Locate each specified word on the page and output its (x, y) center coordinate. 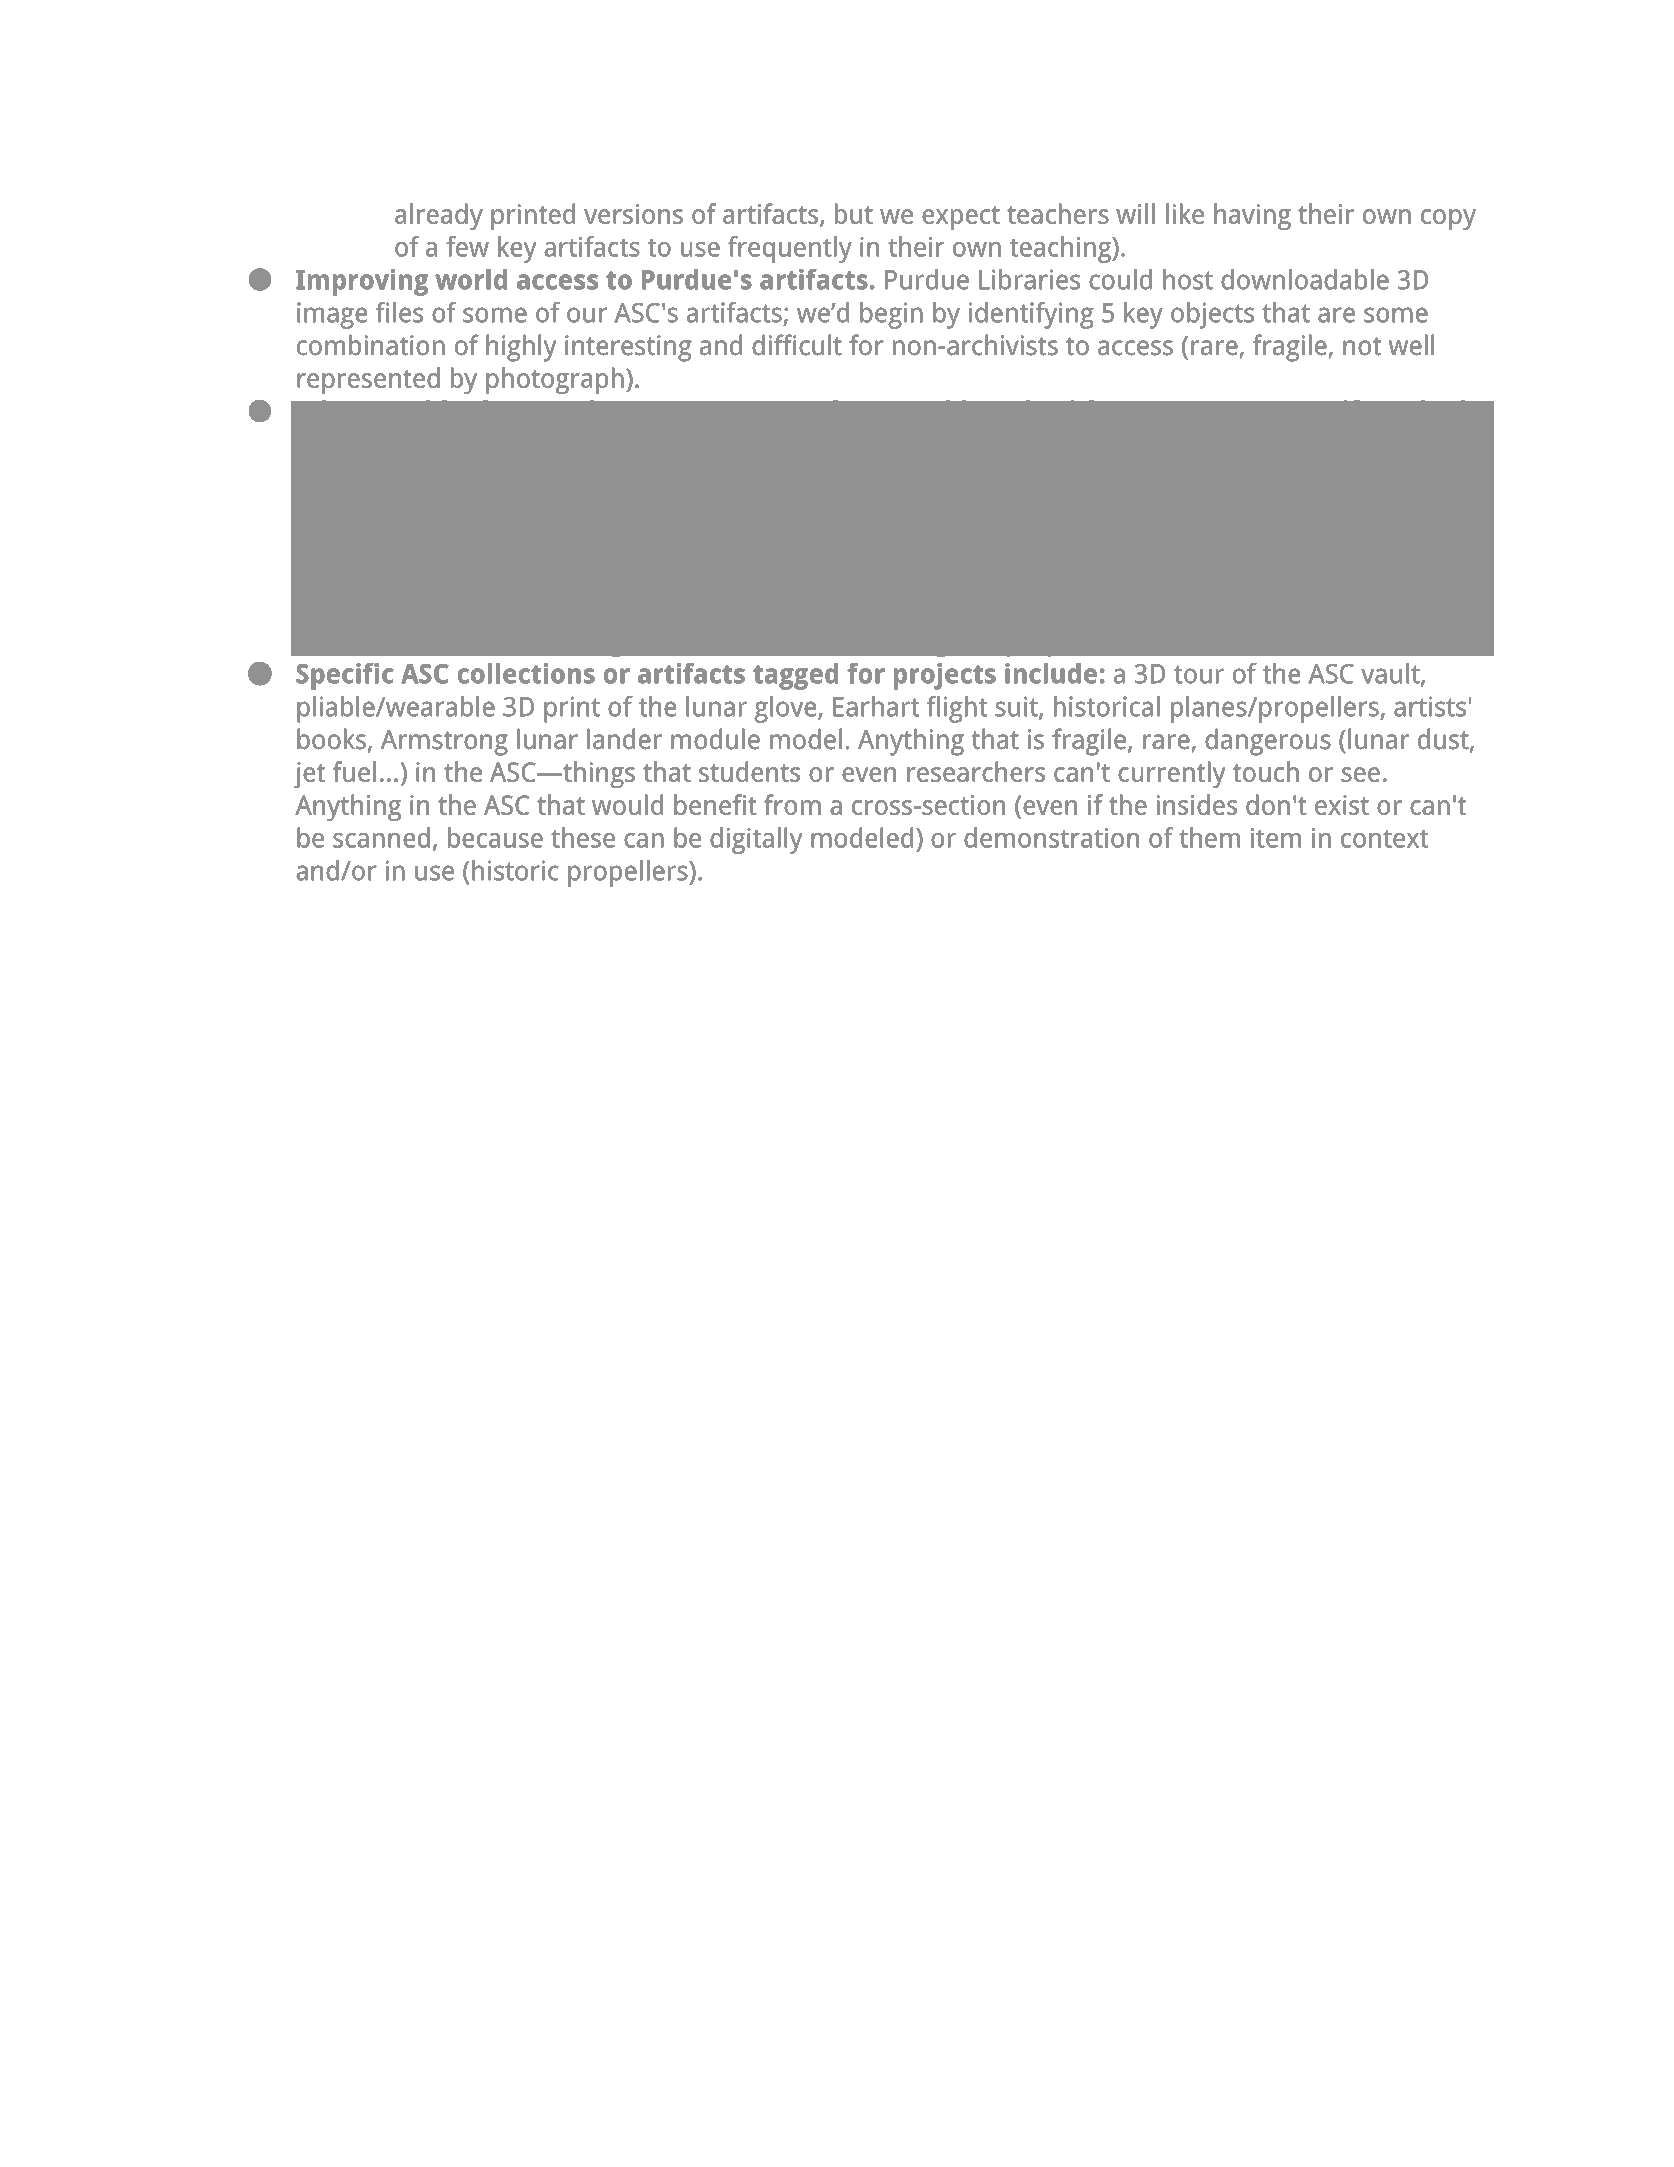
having (1252, 216)
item (1276, 838)
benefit (715, 804)
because (495, 837)
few (467, 246)
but (854, 213)
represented (368, 380)
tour (1199, 674)
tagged (795, 676)
